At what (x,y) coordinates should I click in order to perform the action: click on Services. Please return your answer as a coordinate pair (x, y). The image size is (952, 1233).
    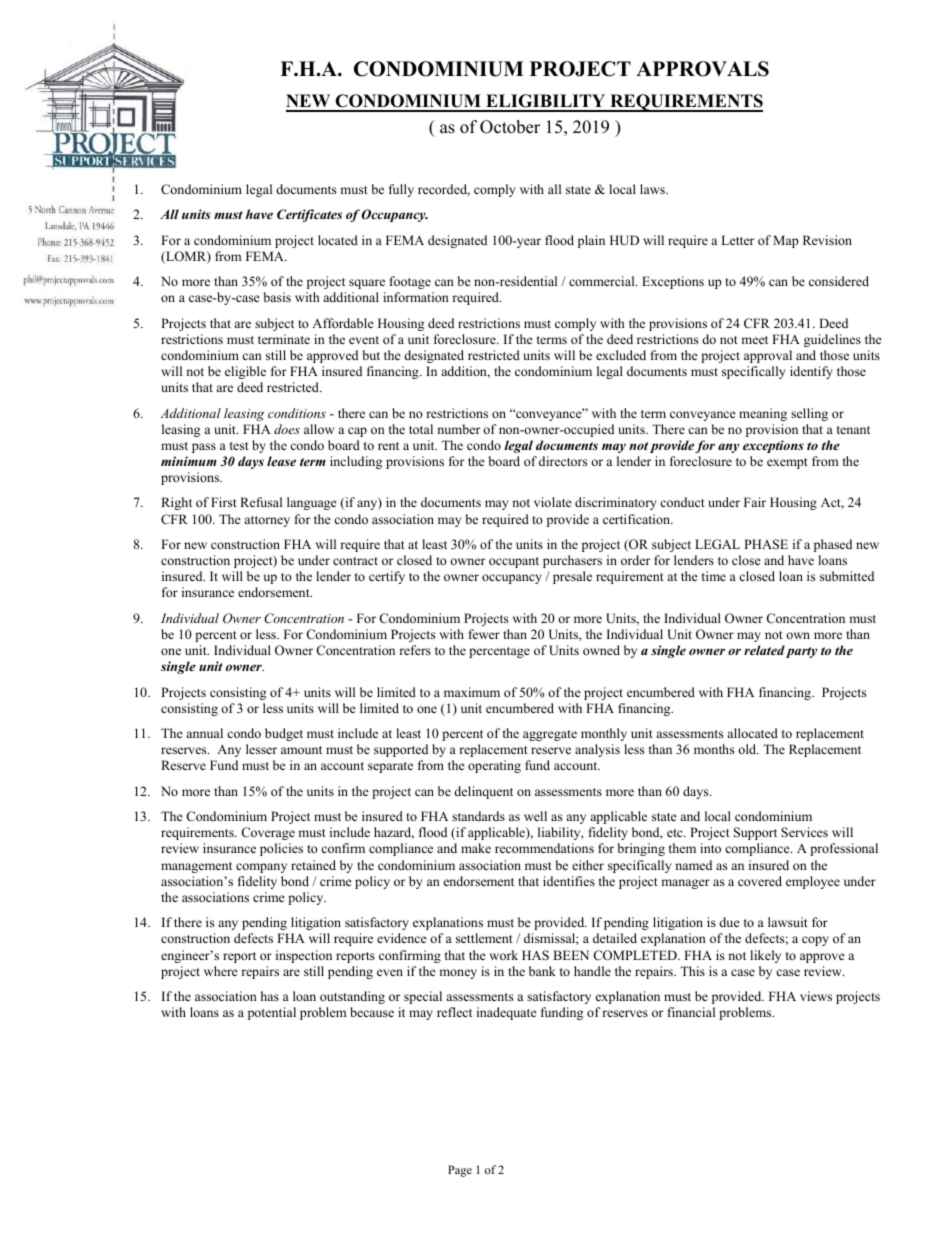
    Looking at the image, I should click on (804, 832).
